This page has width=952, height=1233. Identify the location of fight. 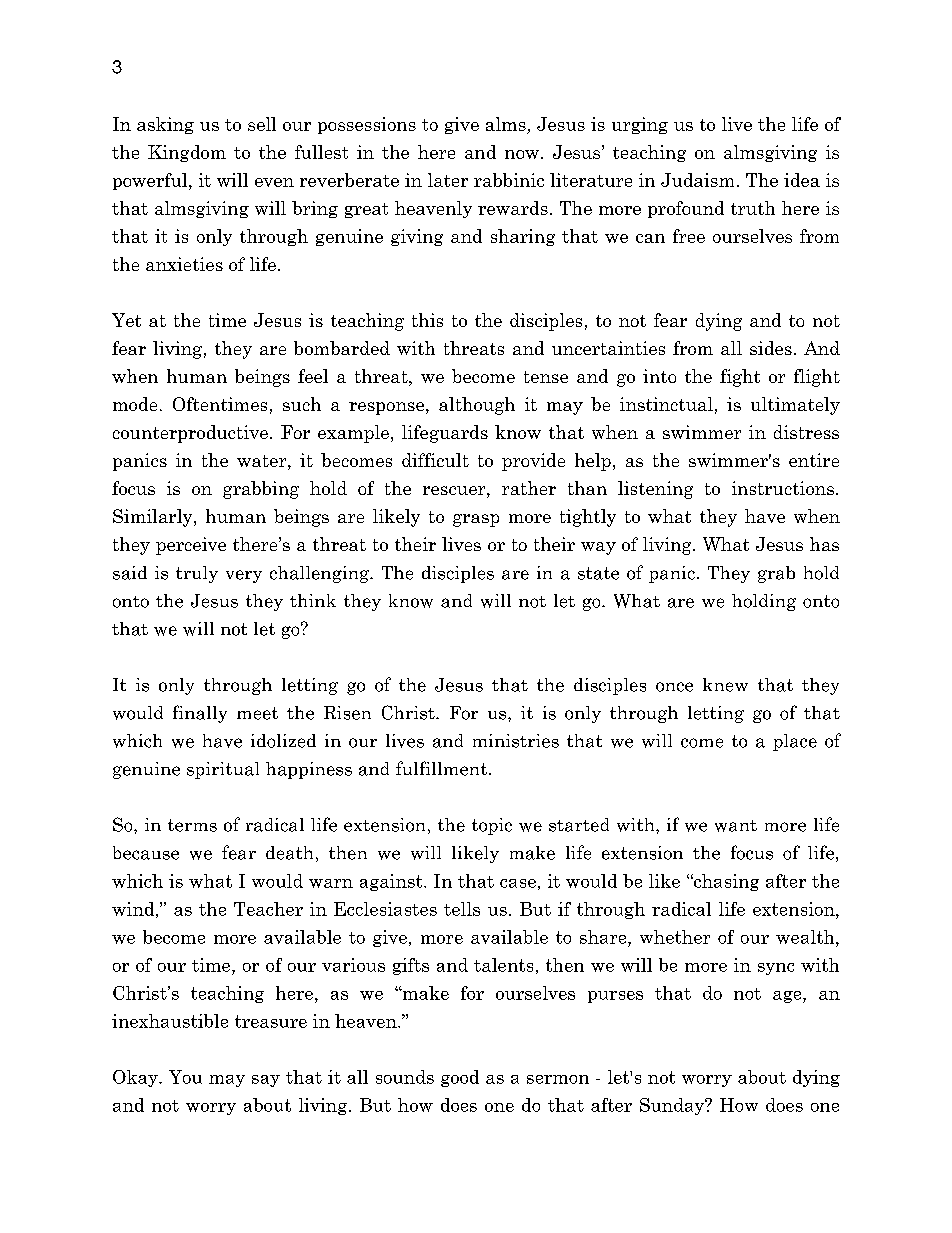
(740, 378).
